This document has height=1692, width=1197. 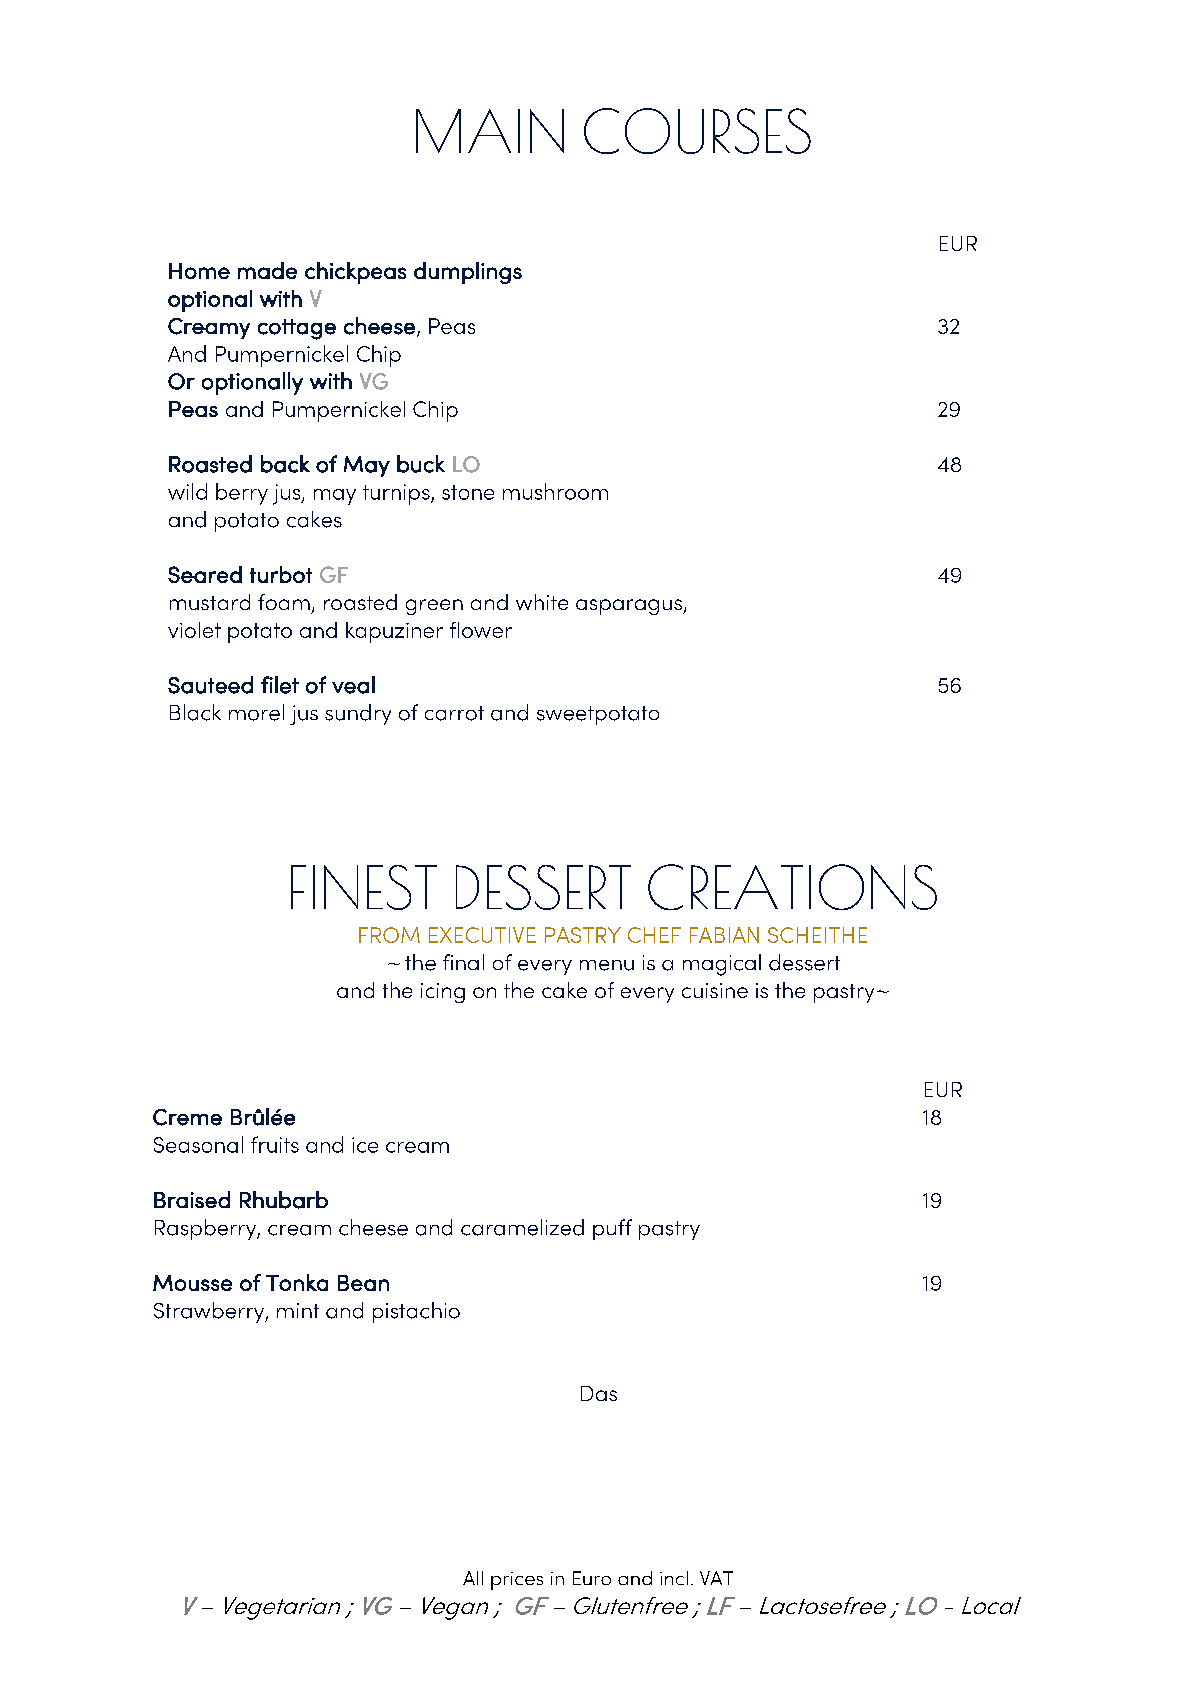 I want to click on MAIN, so click(x=490, y=131).
